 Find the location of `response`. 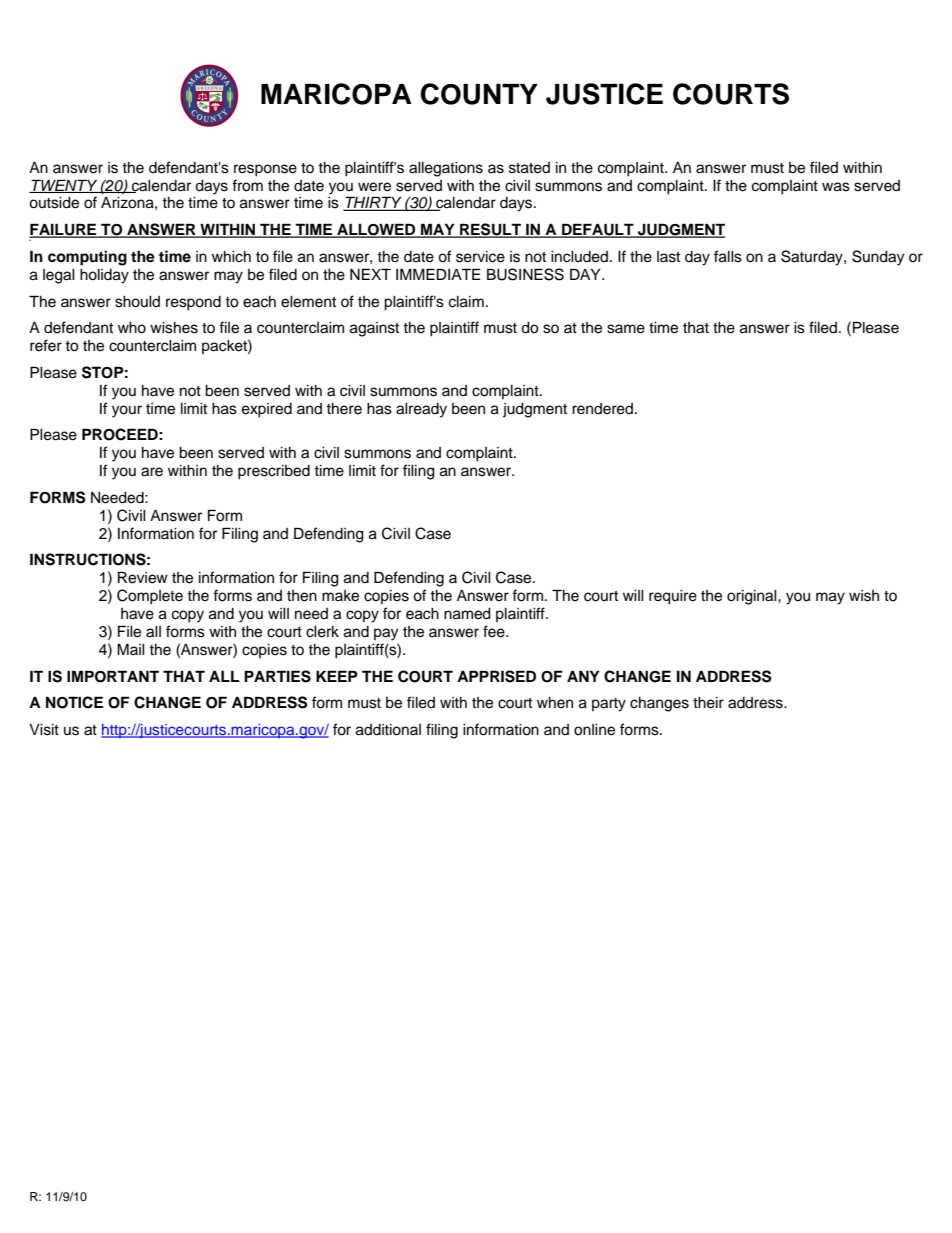

response is located at coordinates (265, 170).
